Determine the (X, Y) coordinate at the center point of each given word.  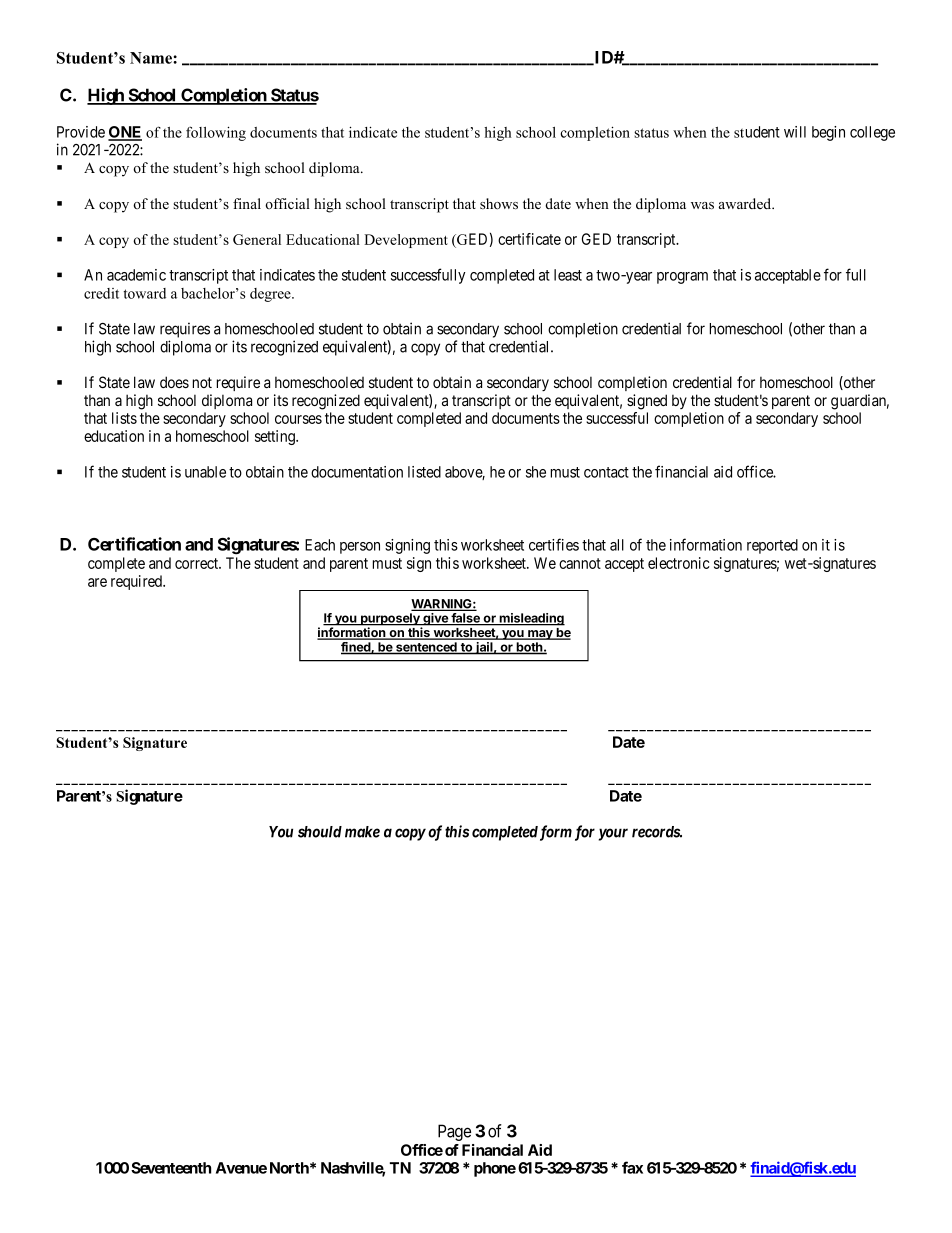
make (362, 832)
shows (499, 203)
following (216, 133)
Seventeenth (171, 1168)
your (613, 834)
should (320, 832)
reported (772, 546)
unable (205, 472)
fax (632, 1167)
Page (454, 1132)
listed (424, 472)
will (795, 132)
